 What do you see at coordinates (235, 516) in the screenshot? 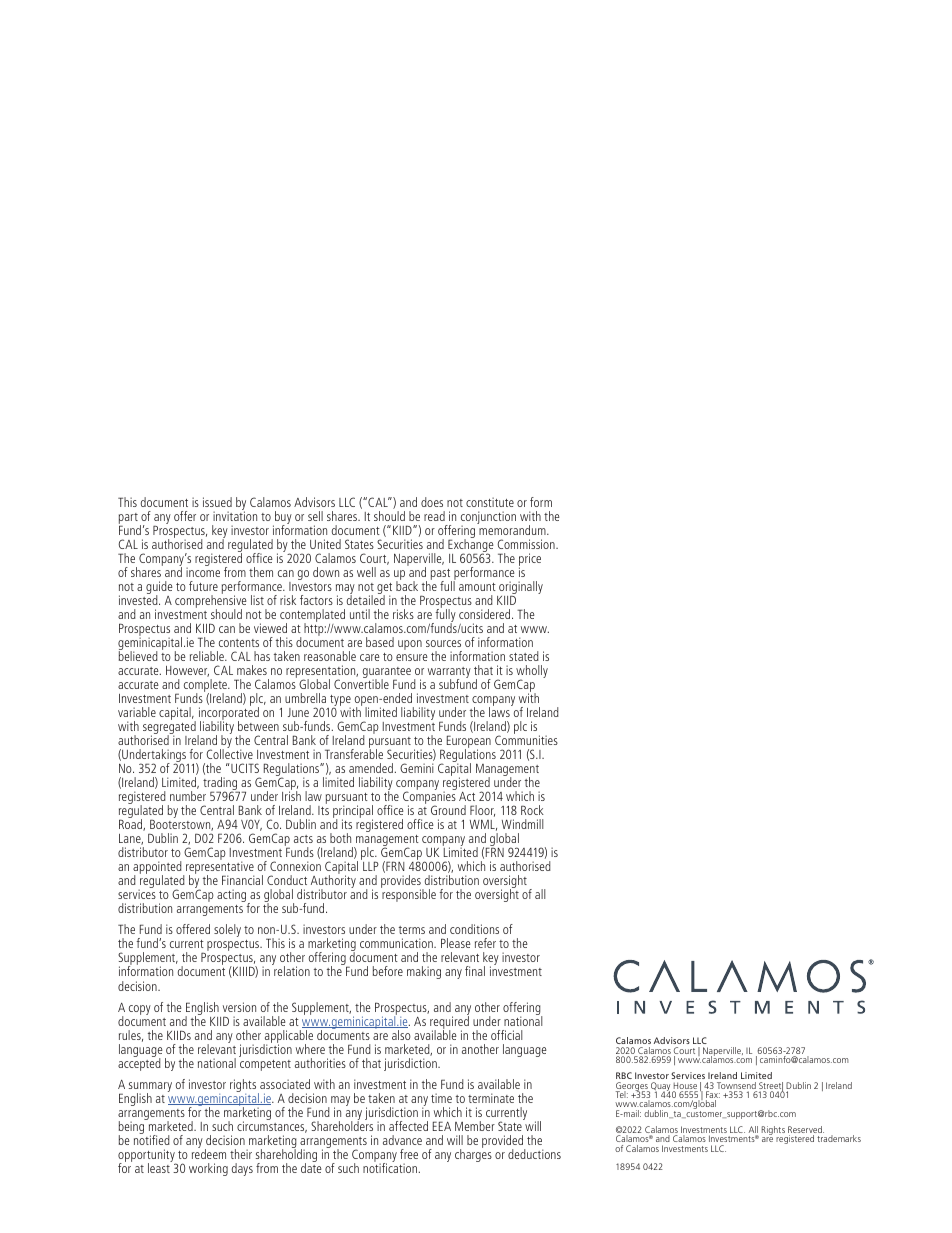
I see `invitation` at bounding box center [235, 516].
